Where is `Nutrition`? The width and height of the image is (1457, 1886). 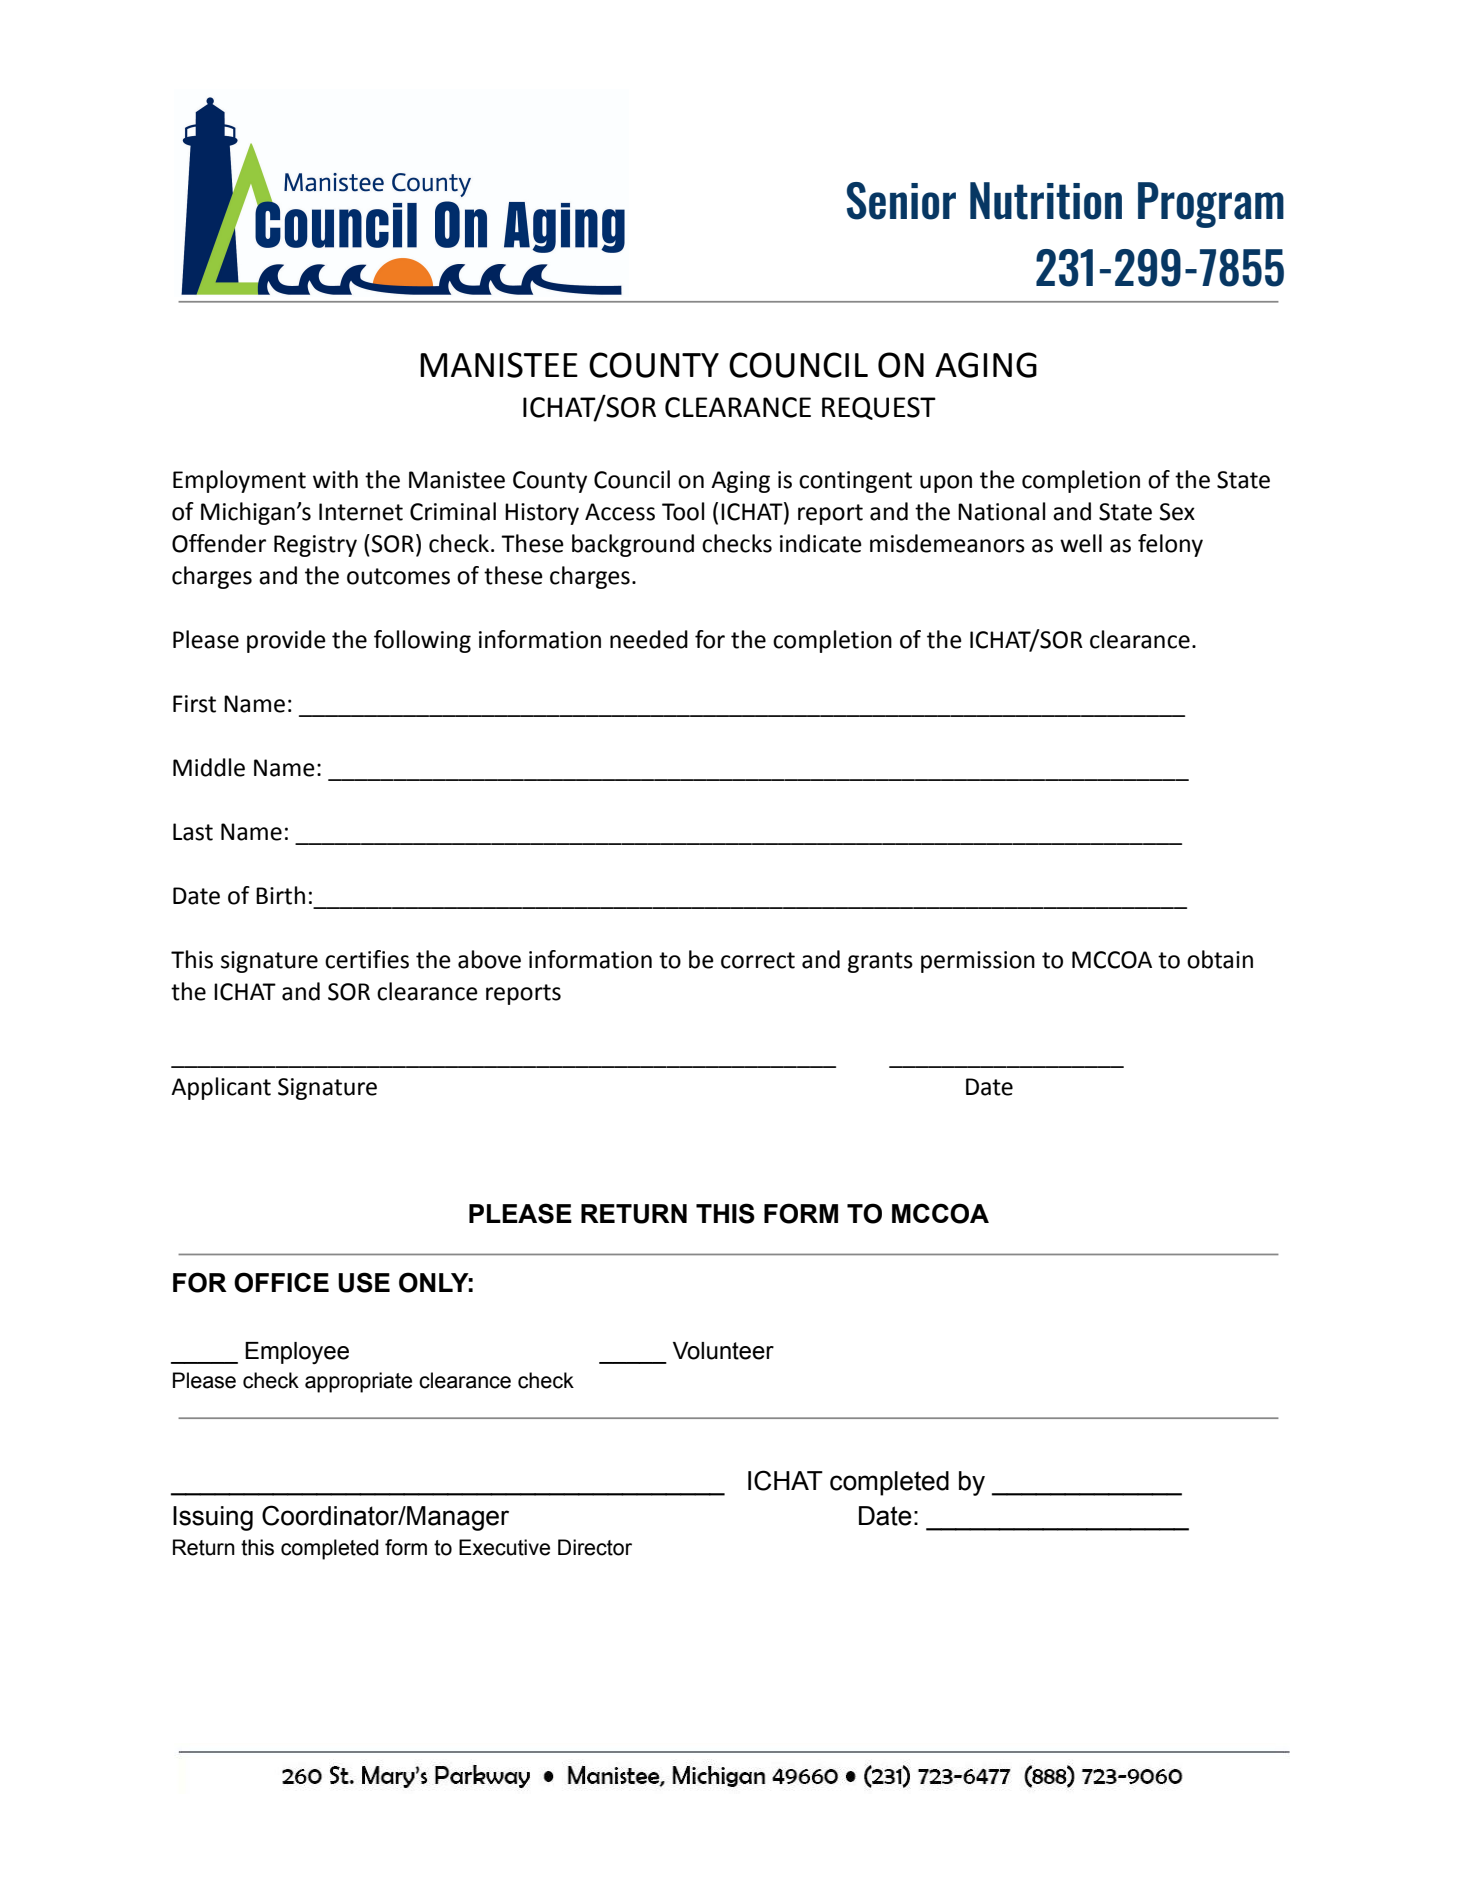
Nutrition is located at coordinates (1046, 201).
